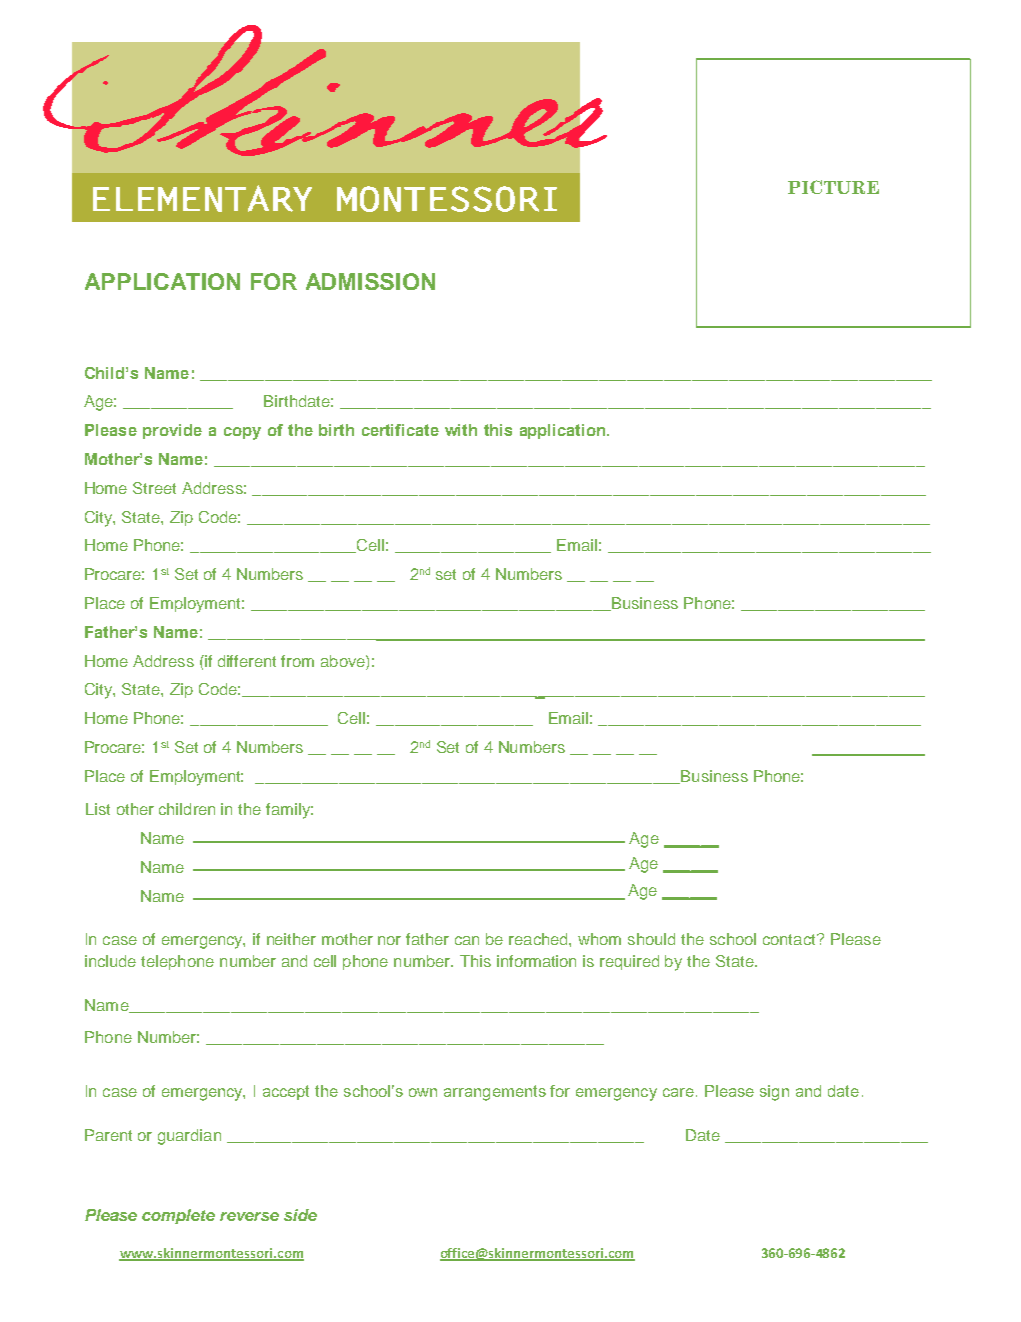 This page has height=1322, width=1021. Describe the element at coordinates (833, 187) in the page. I see `PICTURE` at that location.
